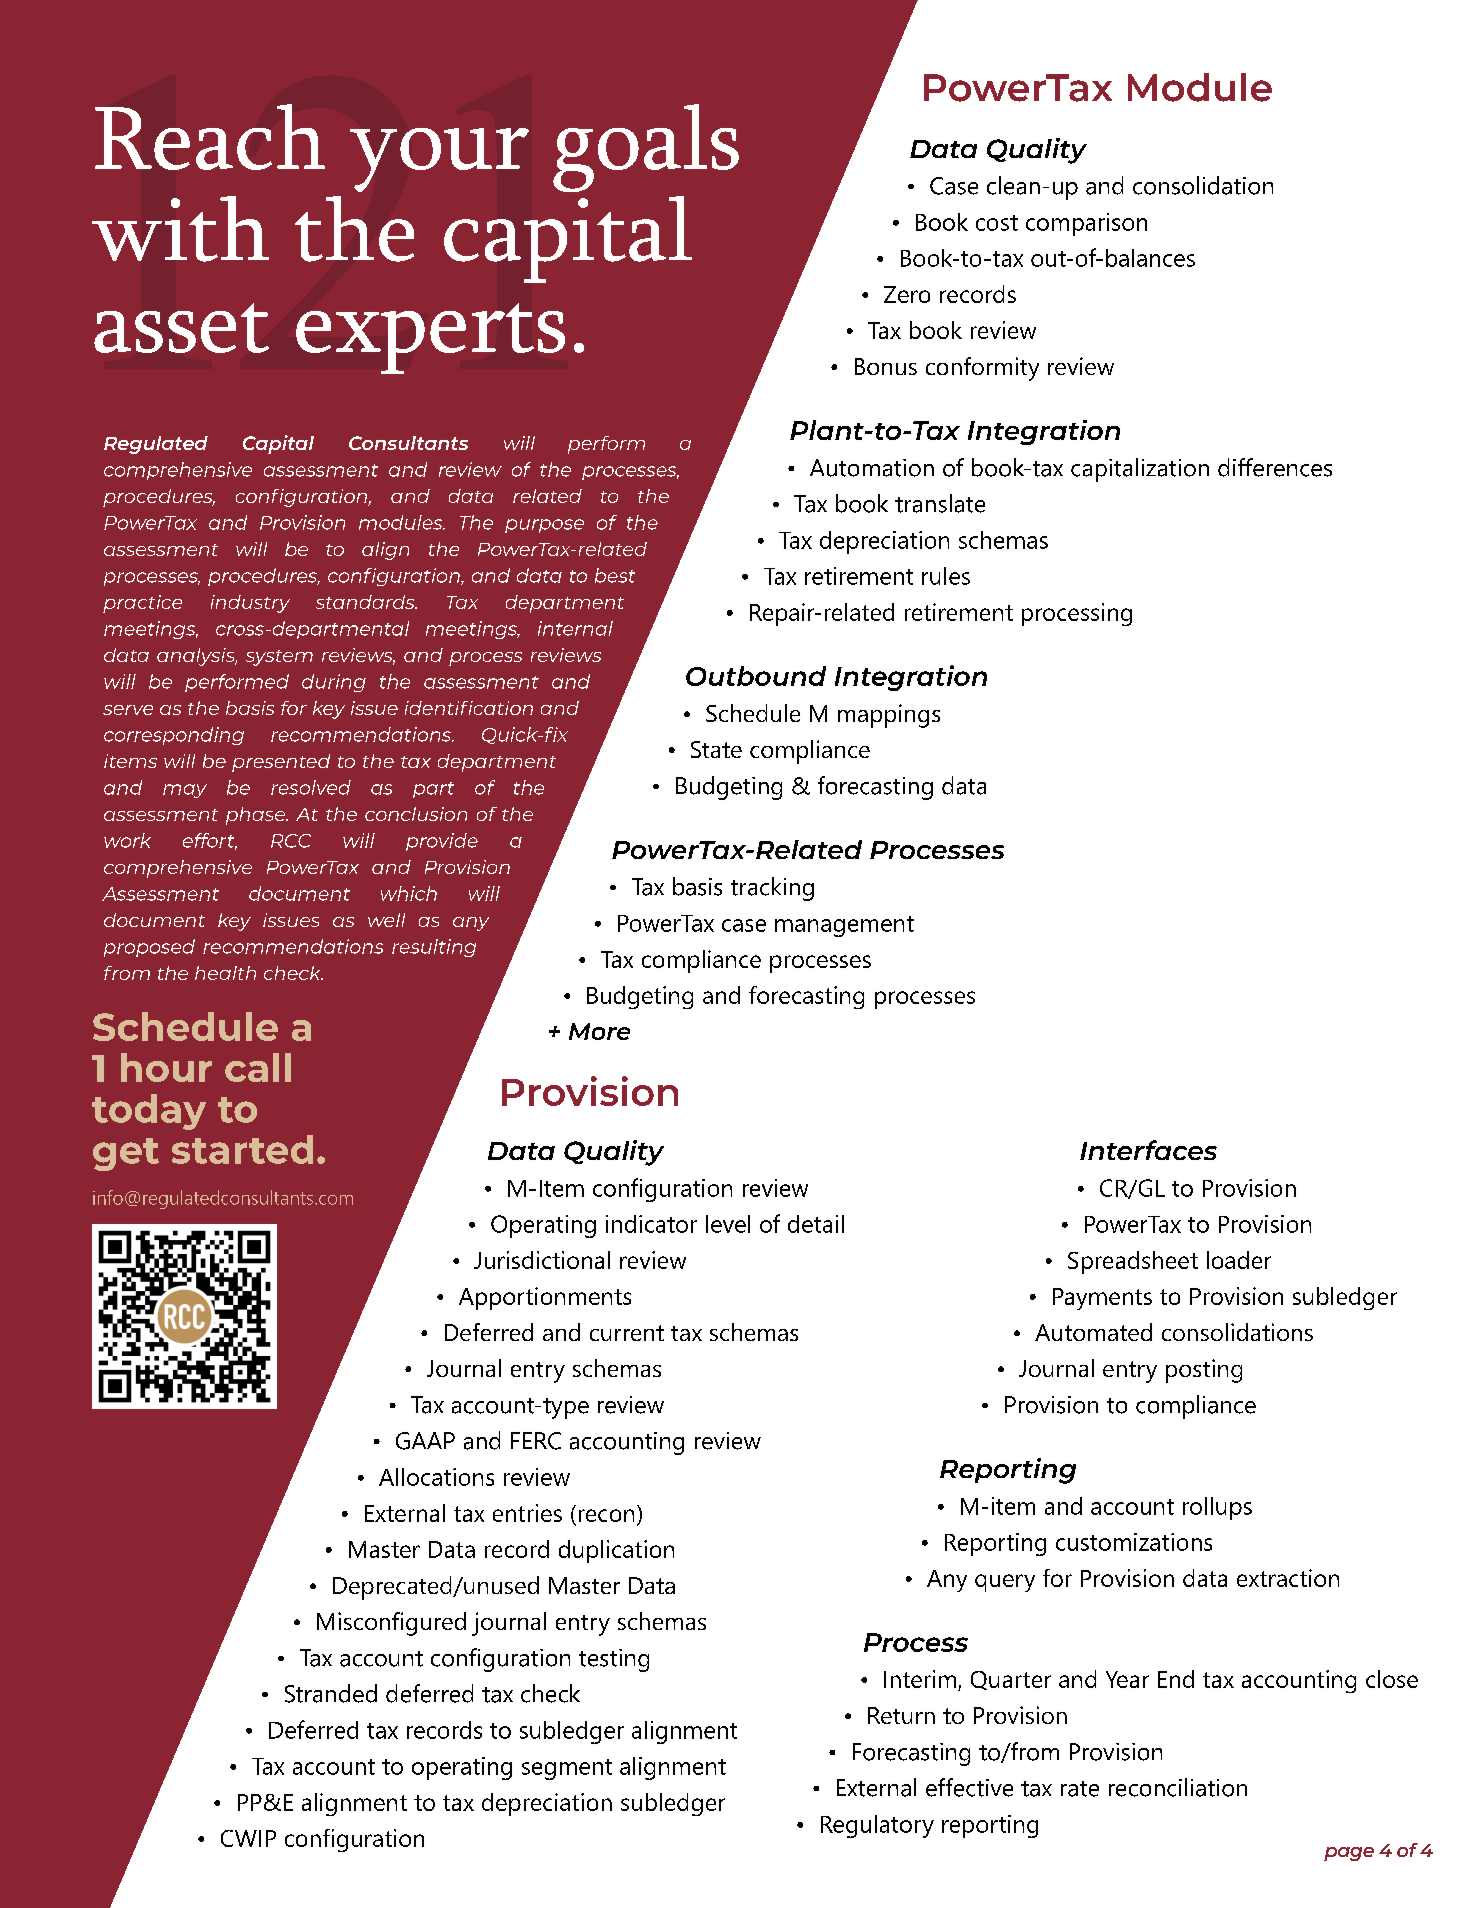 This image has width=1474, height=1908. Describe the element at coordinates (716, 749) in the image. I see `State` at that location.
